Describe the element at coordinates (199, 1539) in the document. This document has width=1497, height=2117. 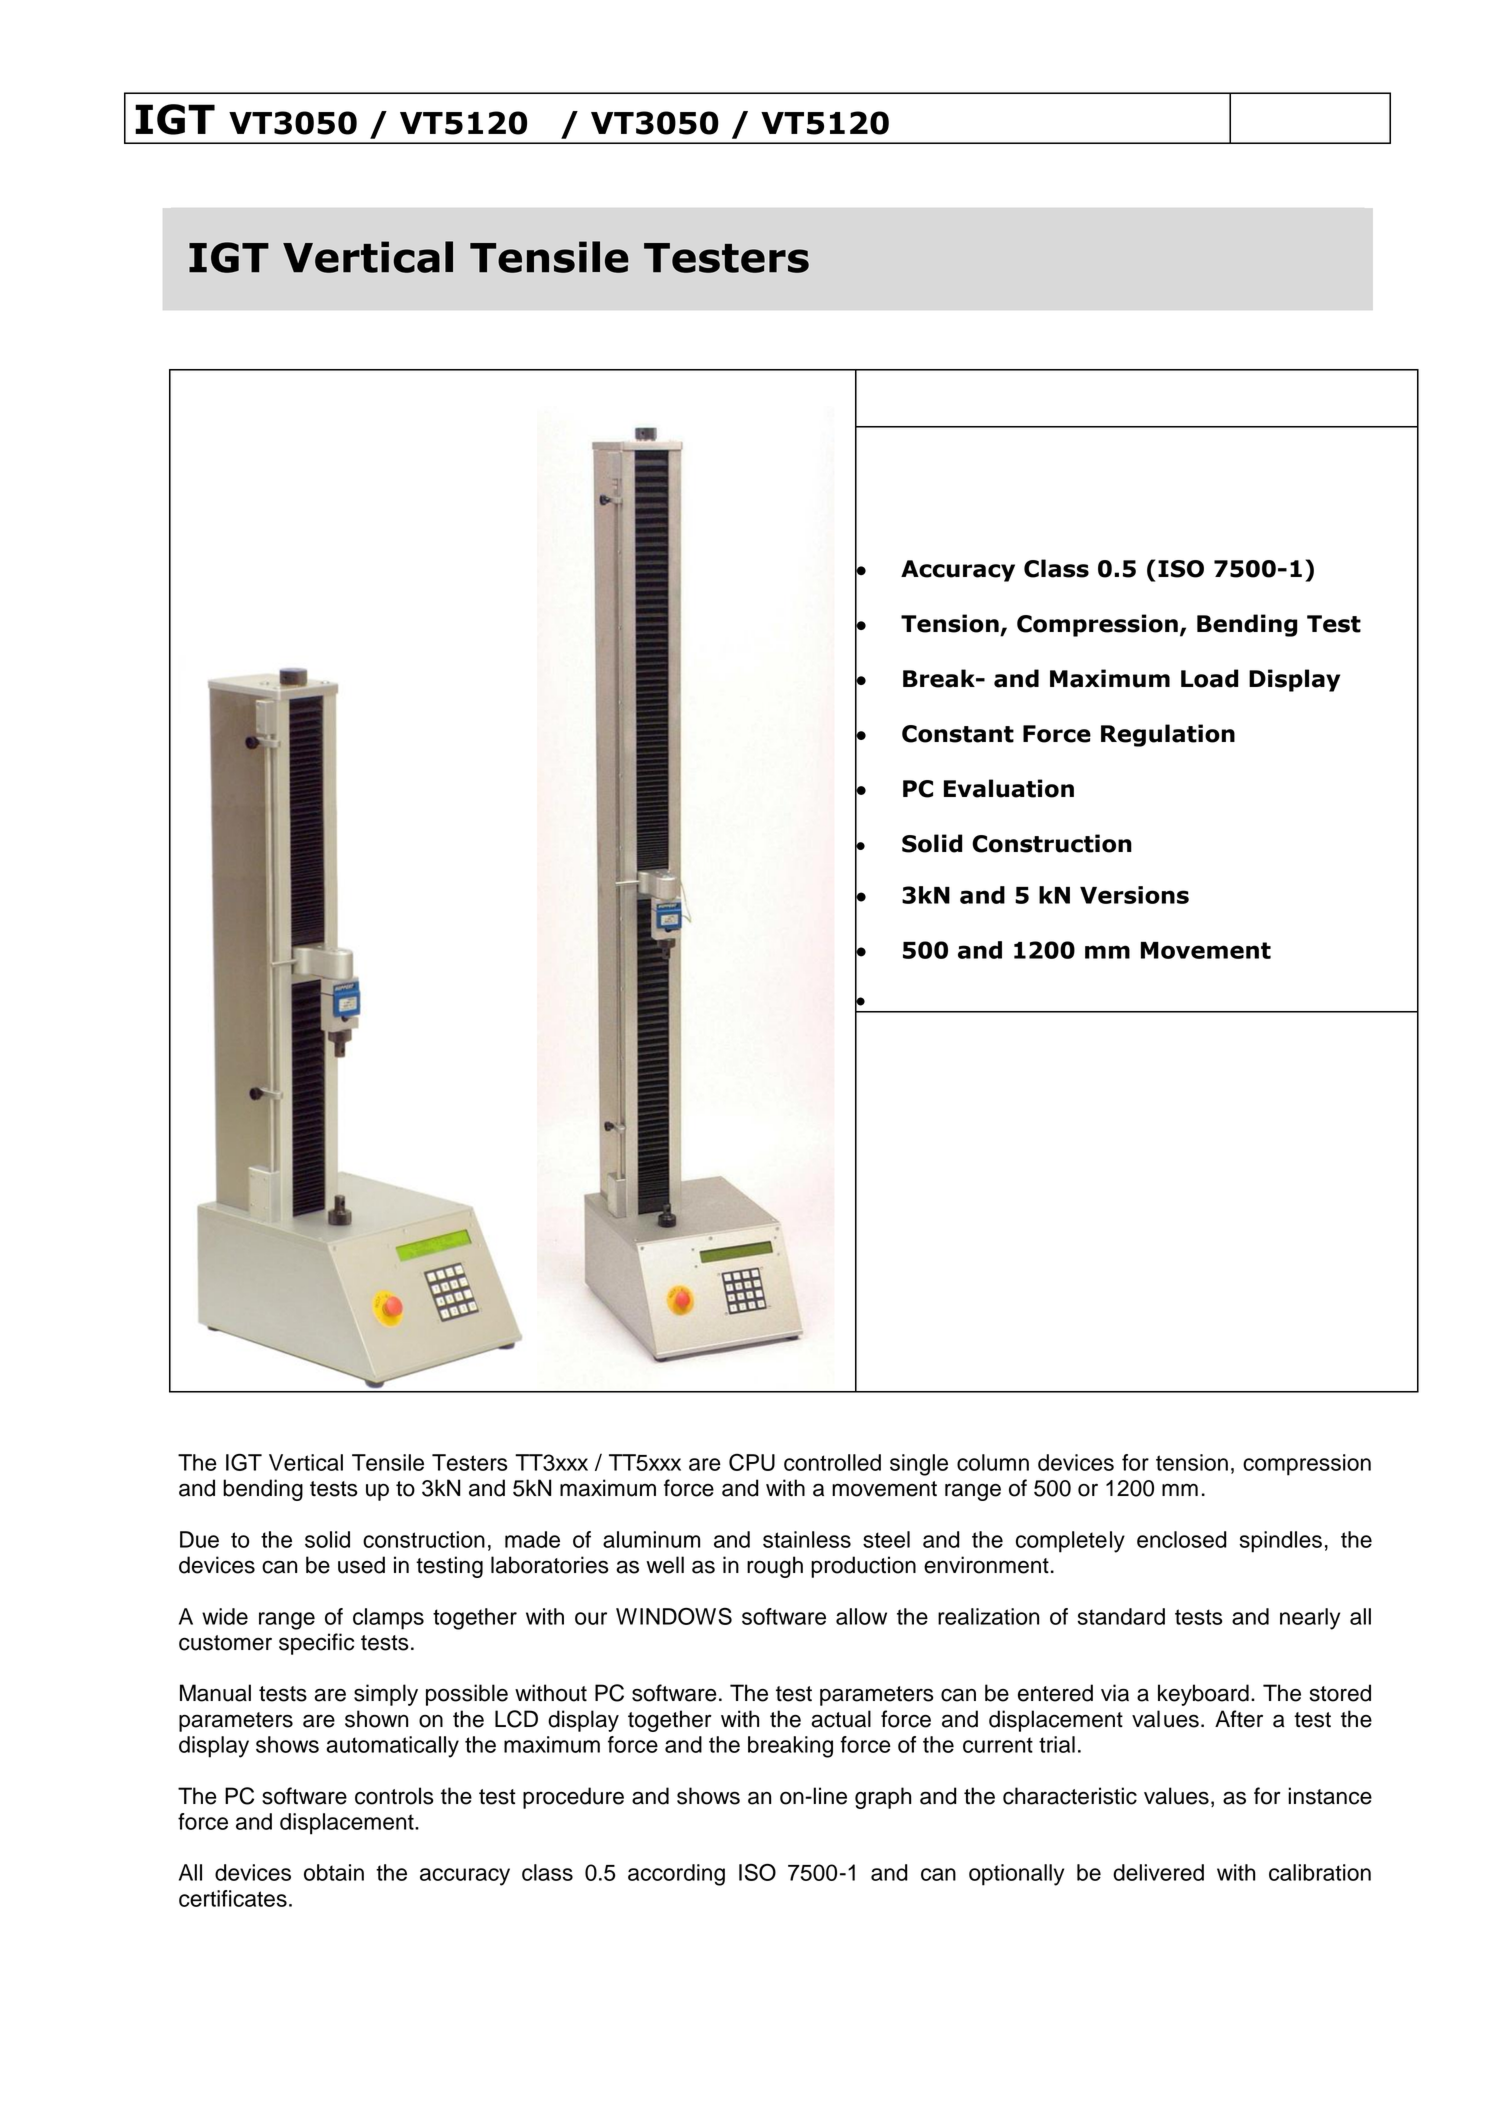
I see `Due` at that location.
